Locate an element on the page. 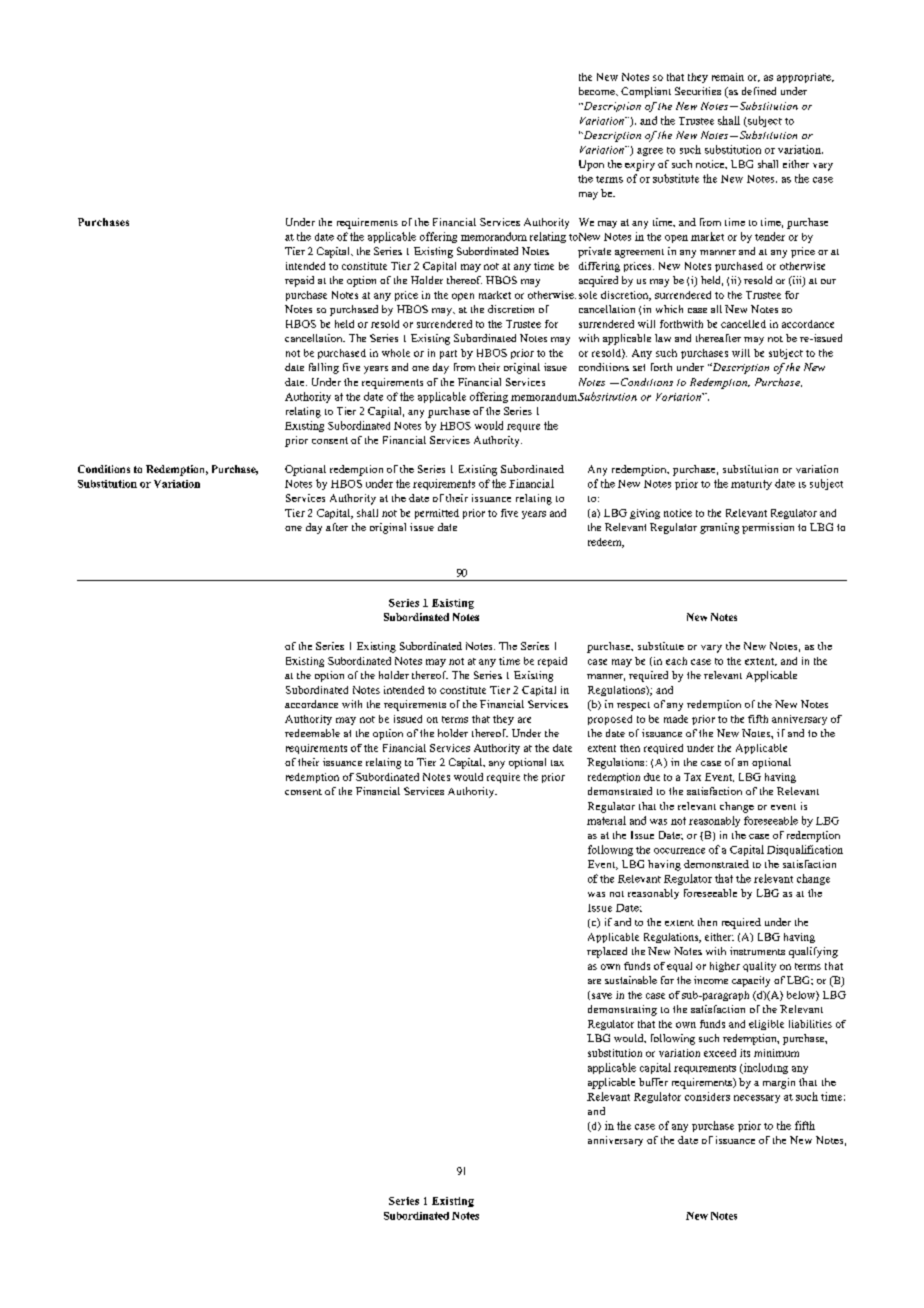  proposed is located at coordinates (610, 720).
